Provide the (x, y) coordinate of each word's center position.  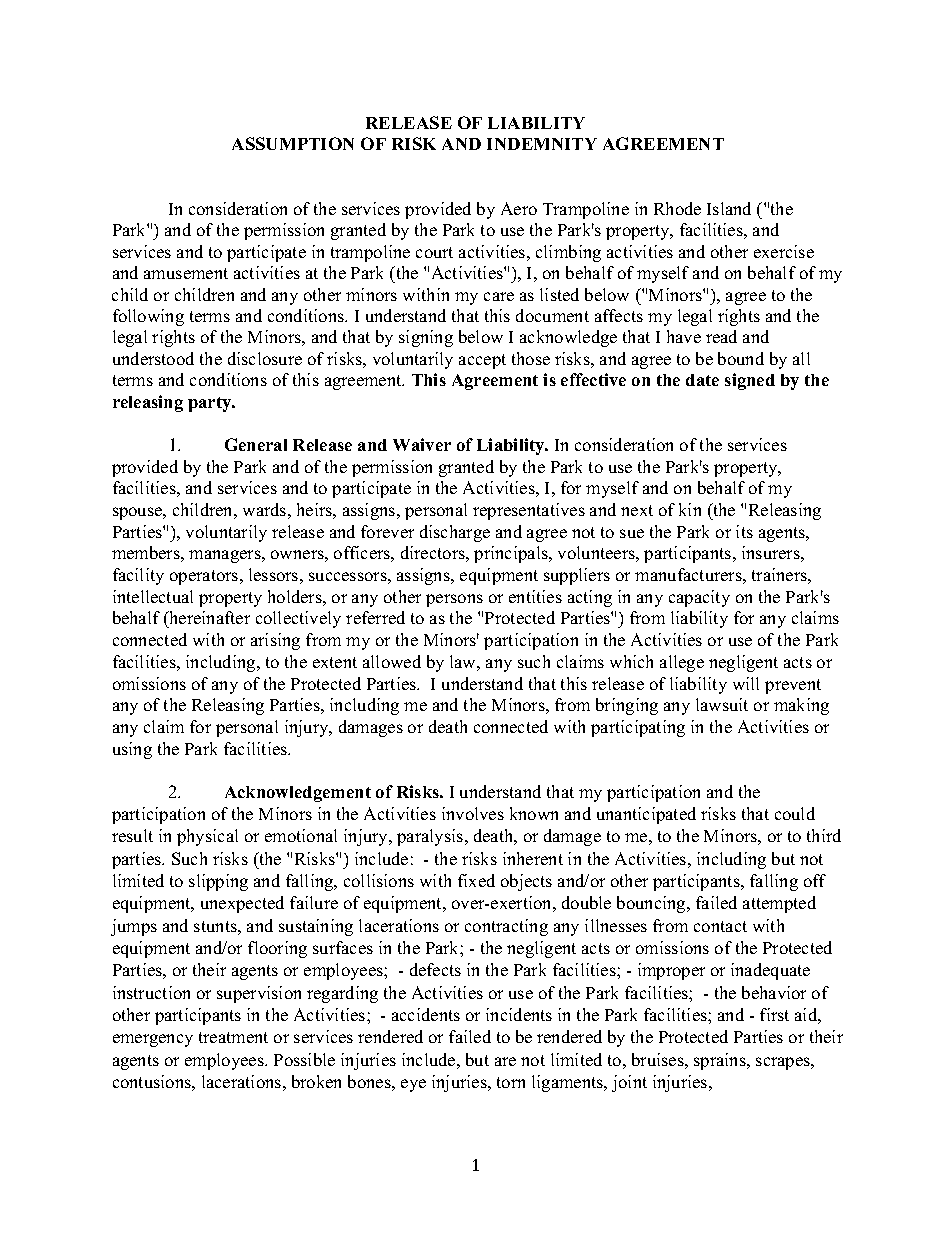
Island (729, 208)
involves (473, 813)
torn (511, 1082)
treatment (233, 1037)
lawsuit (722, 704)
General (256, 444)
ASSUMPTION (293, 143)
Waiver (422, 444)
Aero (519, 208)
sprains (721, 1061)
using (132, 750)
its (744, 531)
